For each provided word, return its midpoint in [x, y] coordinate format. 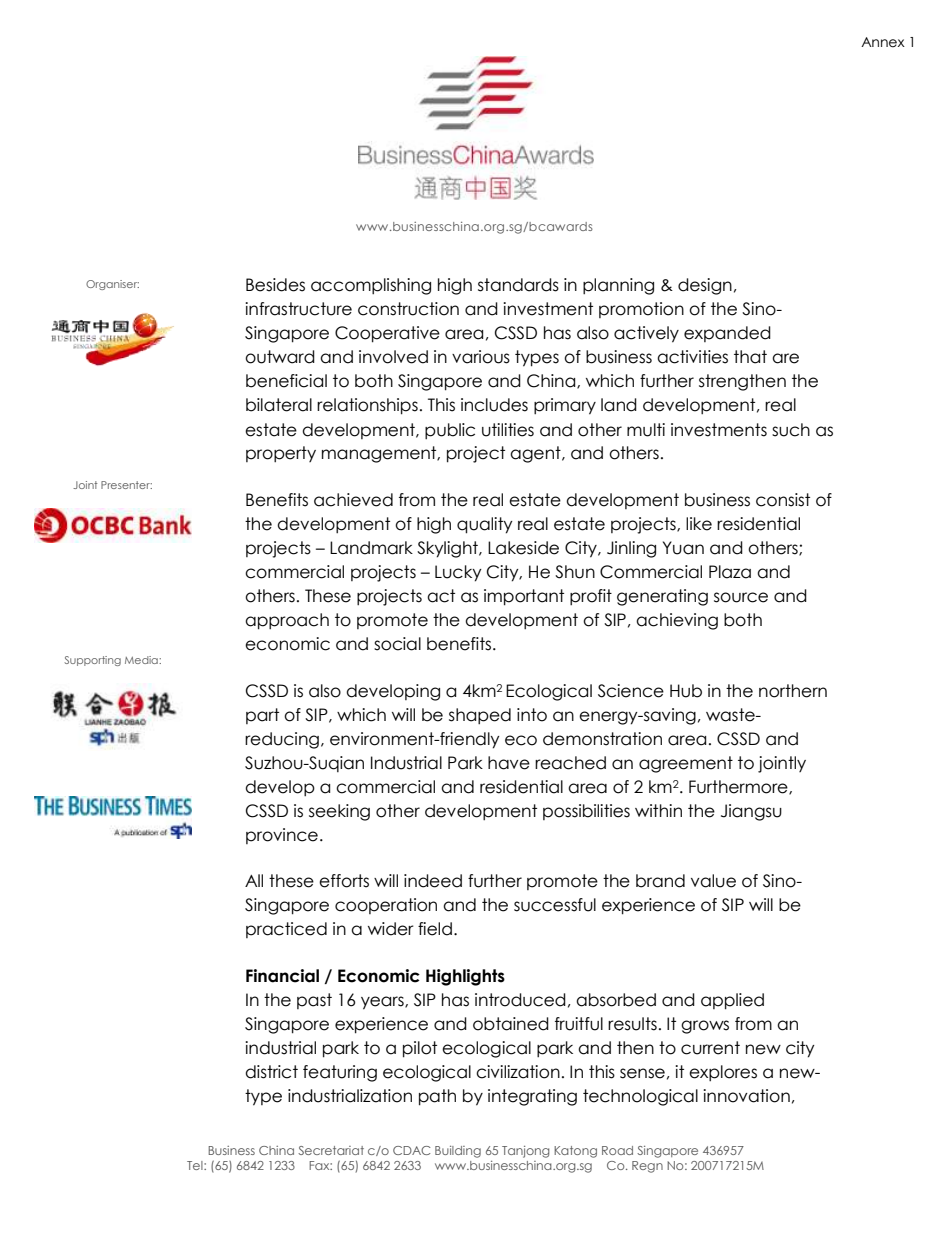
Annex [883, 42]
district [271, 1072]
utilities [508, 430]
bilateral [279, 405]
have [509, 763]
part [262, 716]
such [791, 430]
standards [518, 285]
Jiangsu [751, 812]
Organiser [112, 285]
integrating [532, 1097]
